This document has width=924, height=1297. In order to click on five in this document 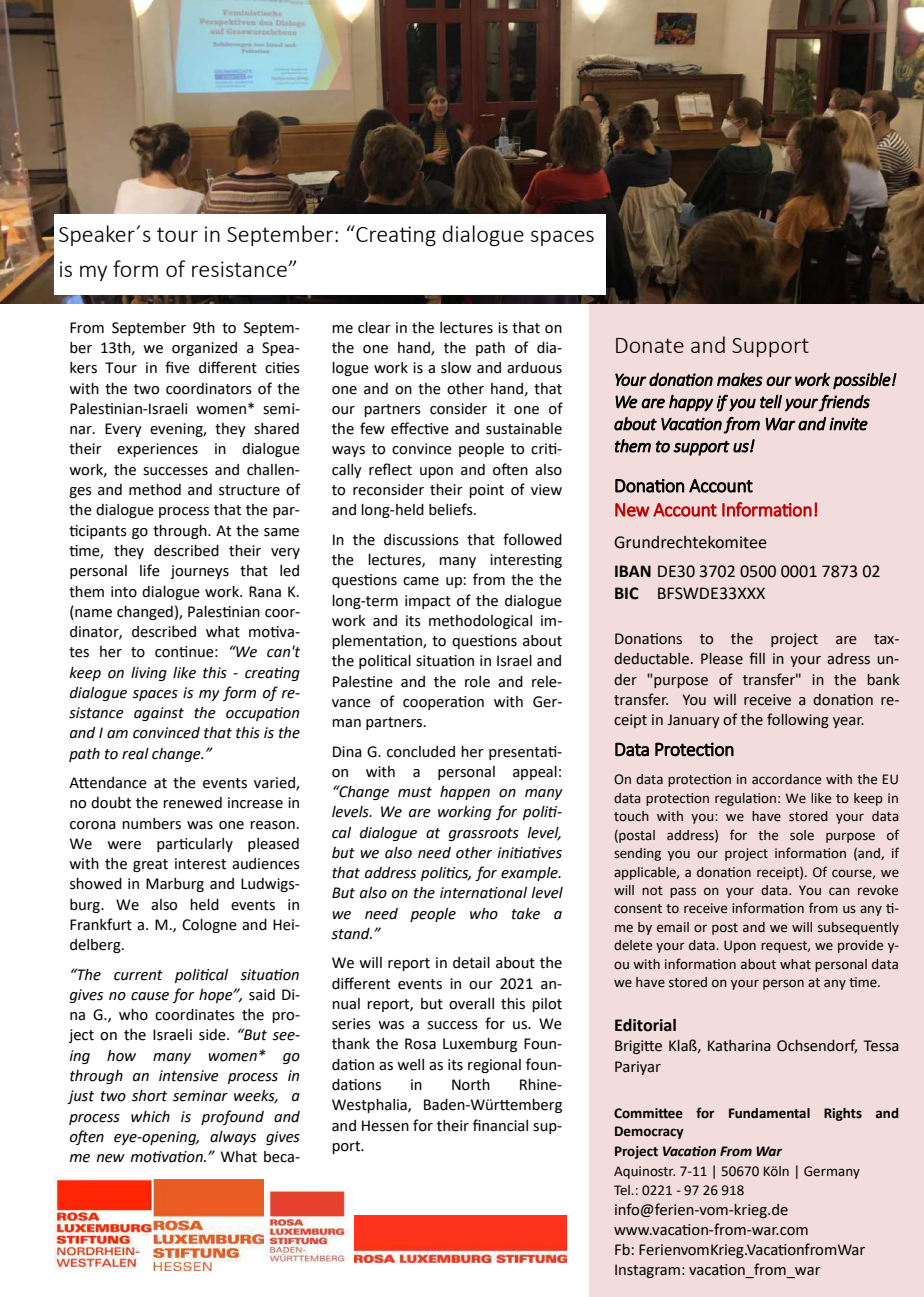, I will do `click(177, 367)`.
